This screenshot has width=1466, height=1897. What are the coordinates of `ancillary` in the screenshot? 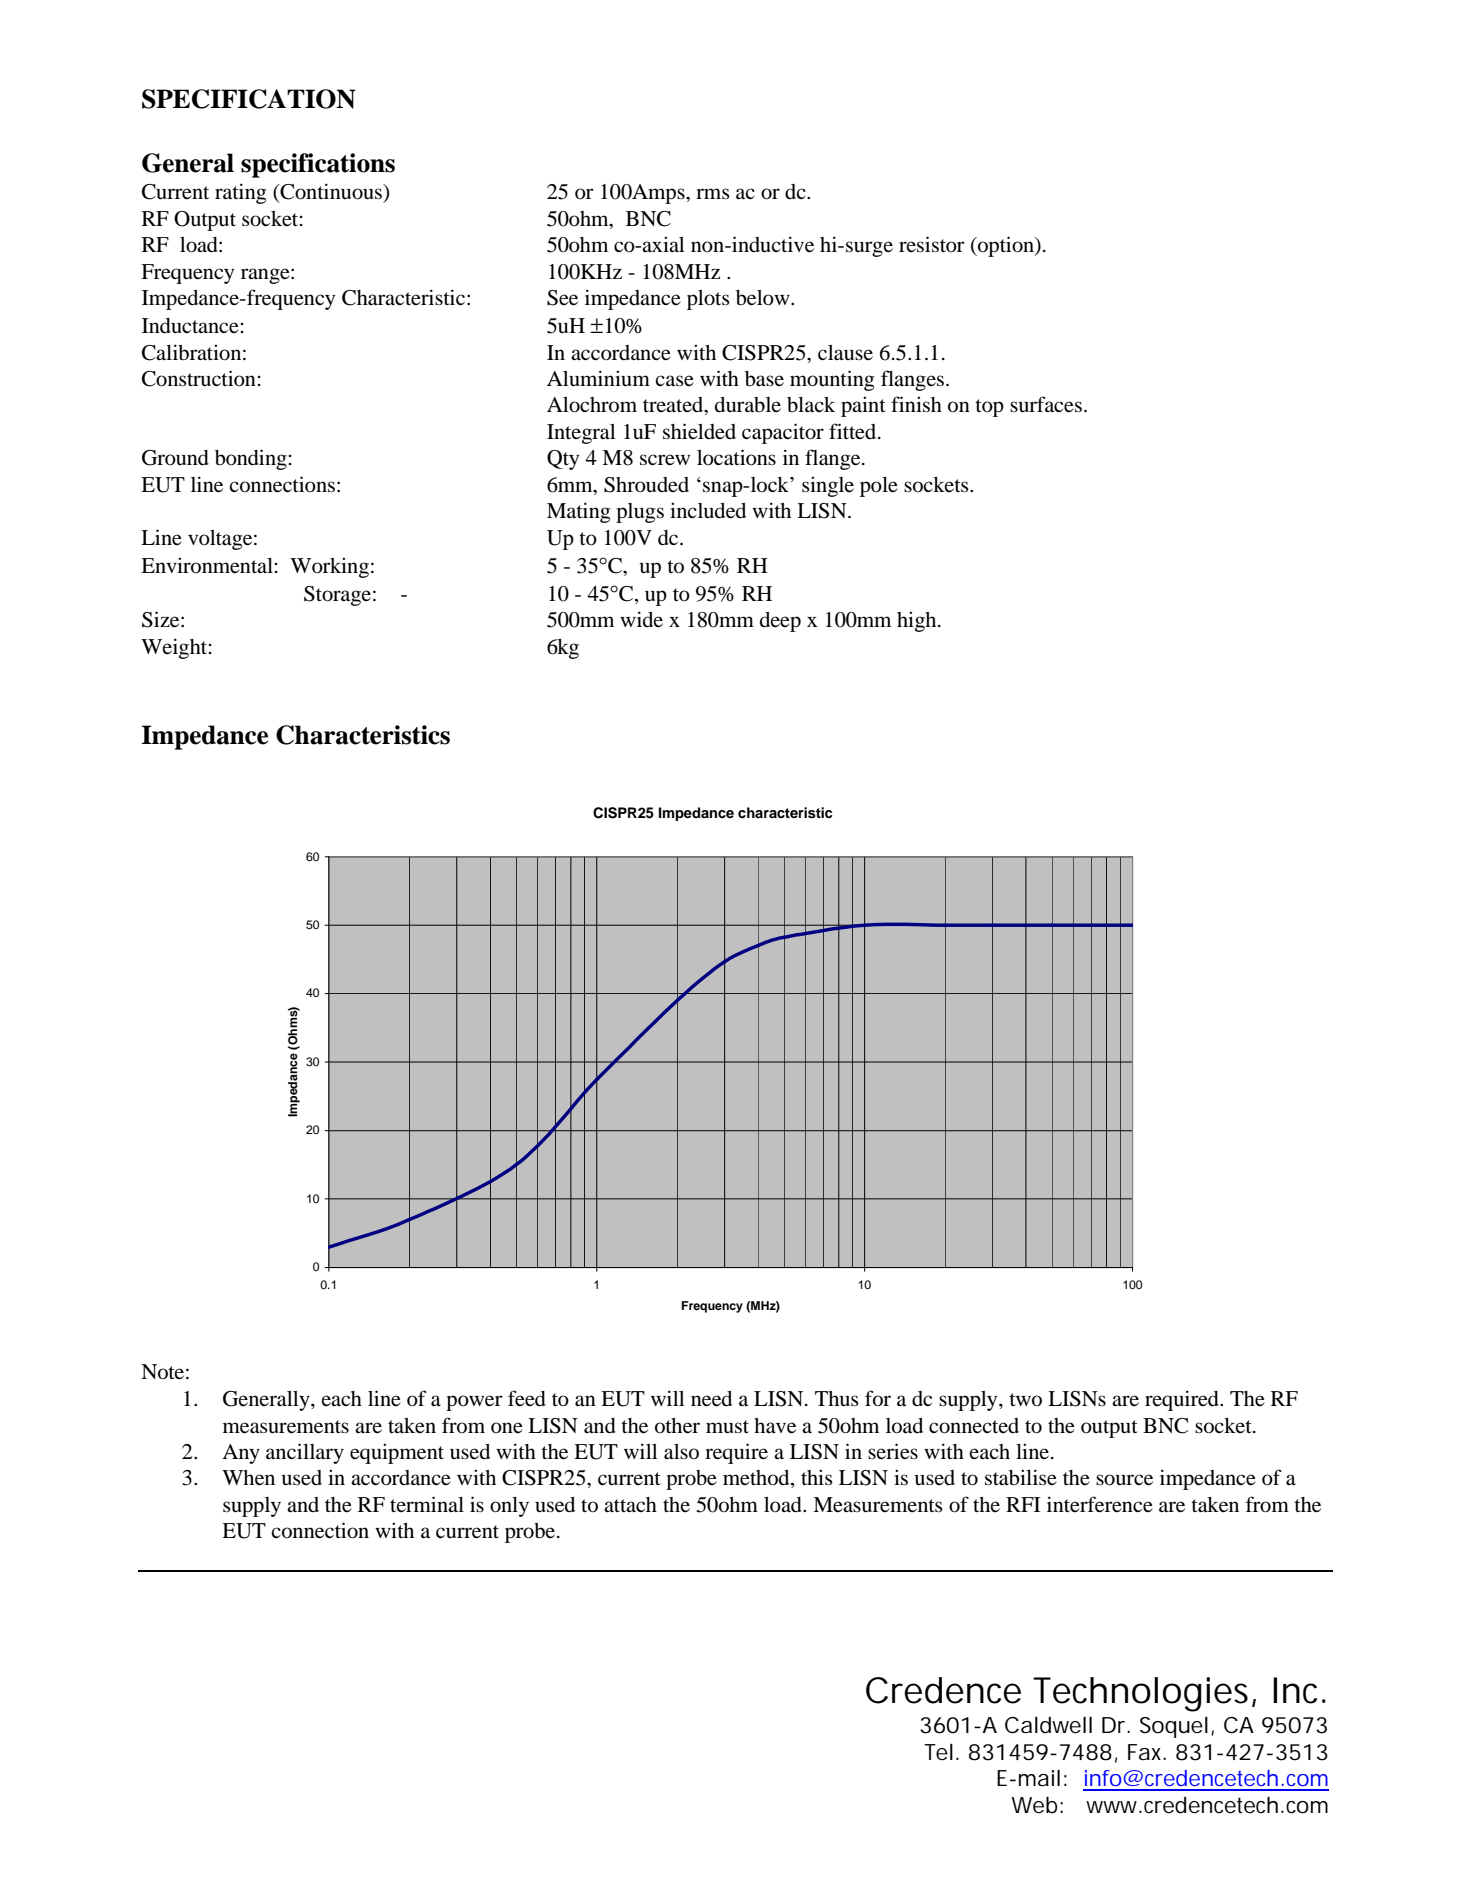 It's located at (305, 1453).
